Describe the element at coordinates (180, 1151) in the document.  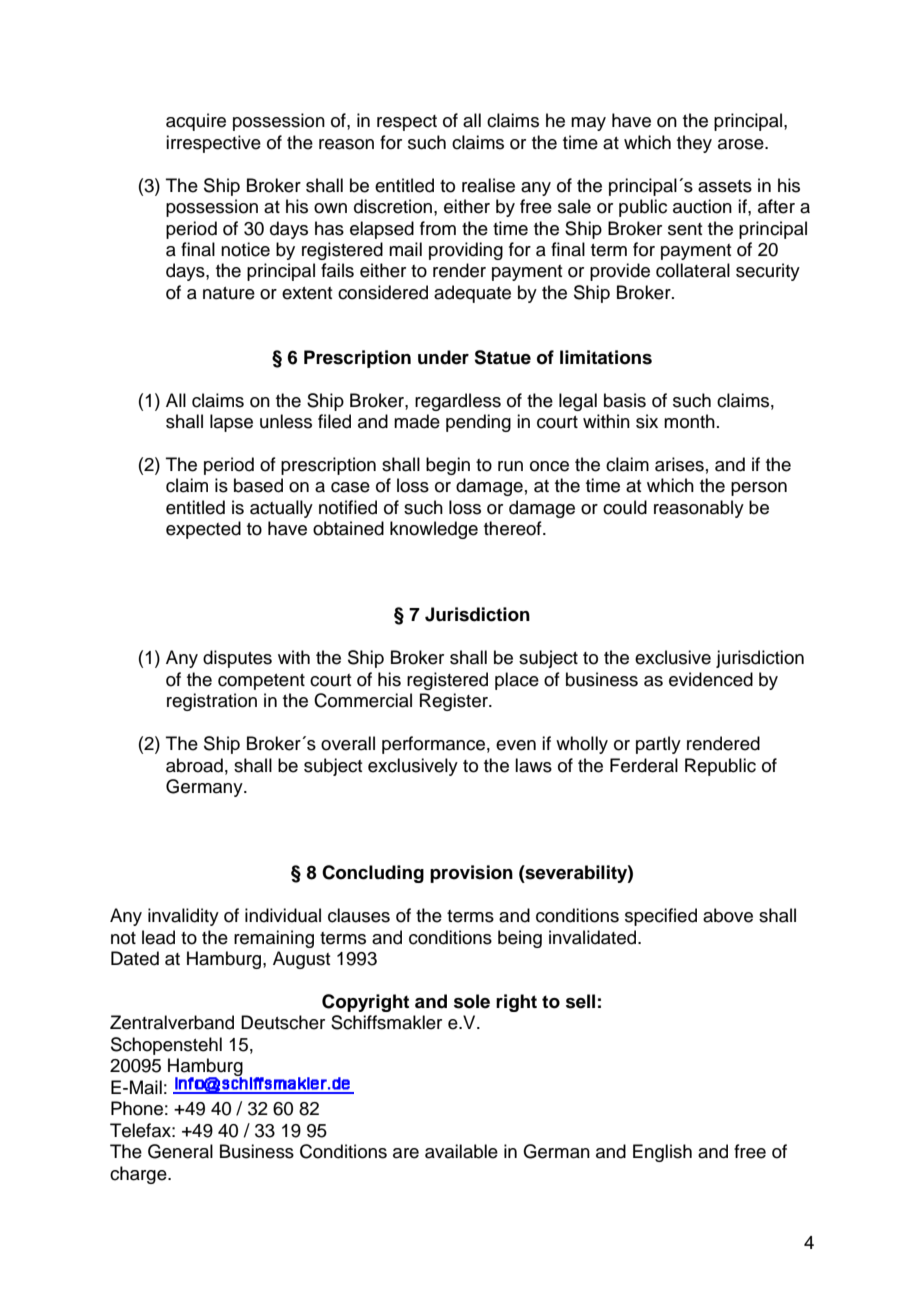
I see `General` at that location.
